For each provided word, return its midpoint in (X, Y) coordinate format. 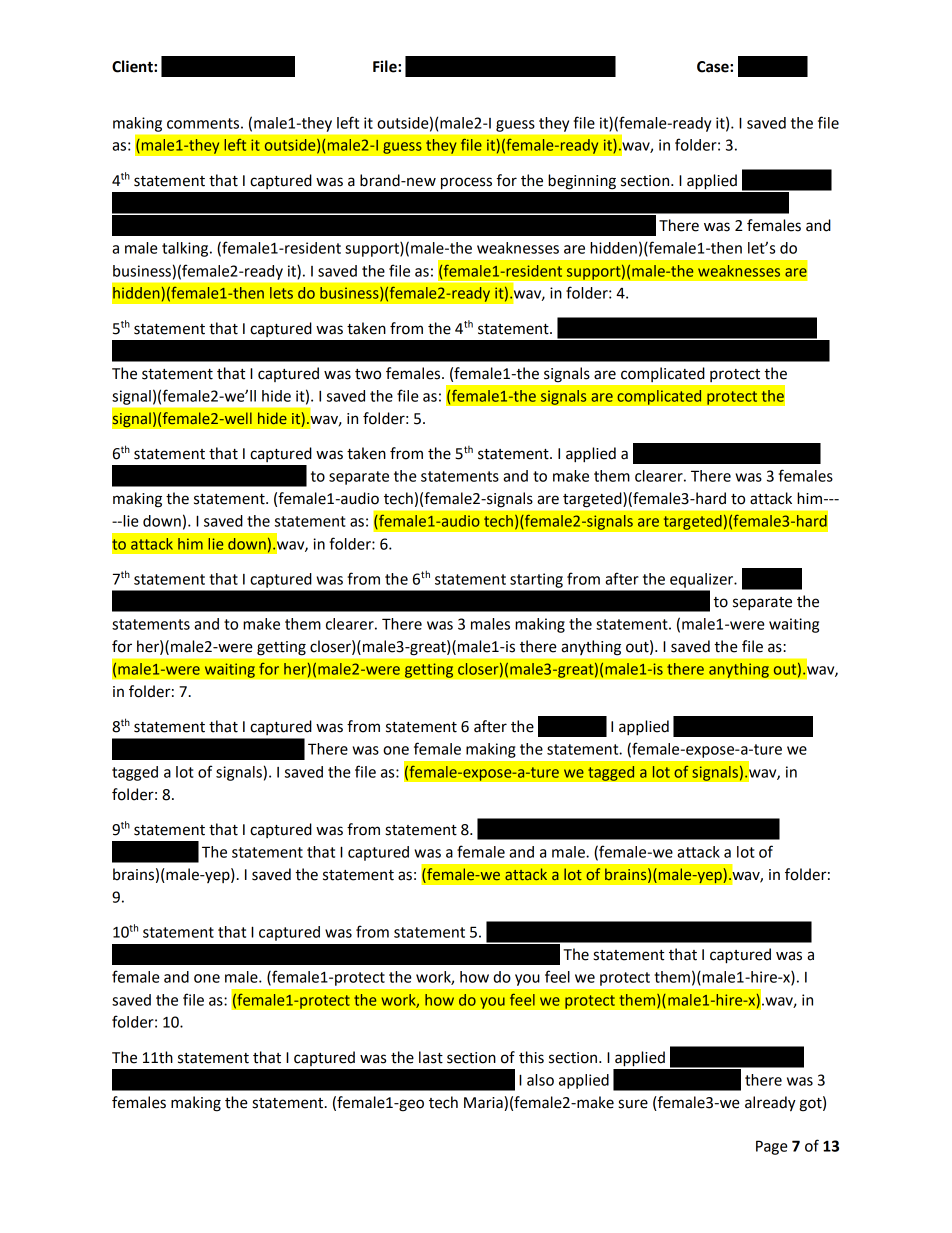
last (431, 1057)
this (531, 1057)
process (466, 183)
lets (281, 293)
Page (772, 1147)
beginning (582, 182)
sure (633, 1104)
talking (186, 249)
